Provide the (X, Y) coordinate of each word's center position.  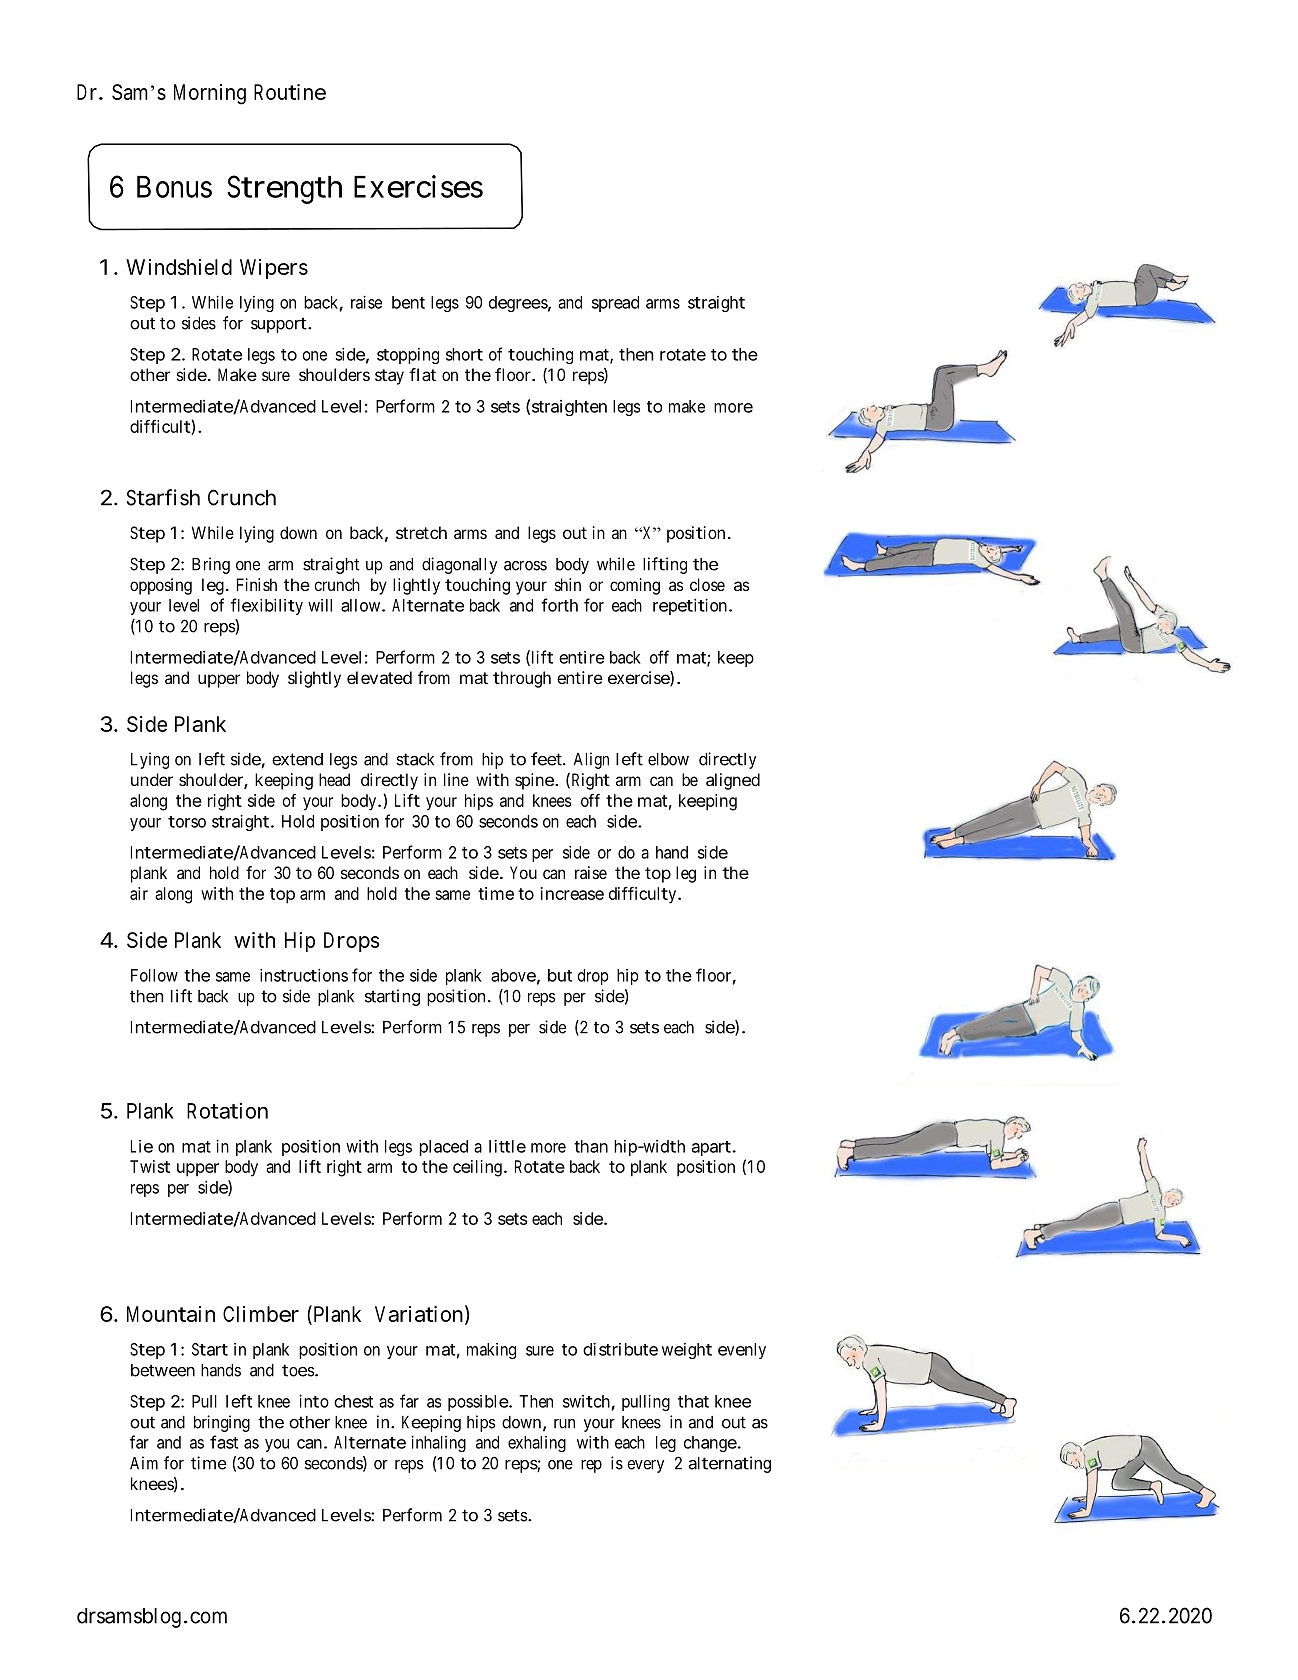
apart (711, 1148)
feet (547, 759)
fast (224, 1442)
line (456, 779)
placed (443, 1148)
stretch (421, 532)
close (707, 584)
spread (615, 304)
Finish (257, 584)
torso (187, 822)
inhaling (438, 1443)
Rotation (227, 1110)
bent (408, 302)
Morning (210, 94)
